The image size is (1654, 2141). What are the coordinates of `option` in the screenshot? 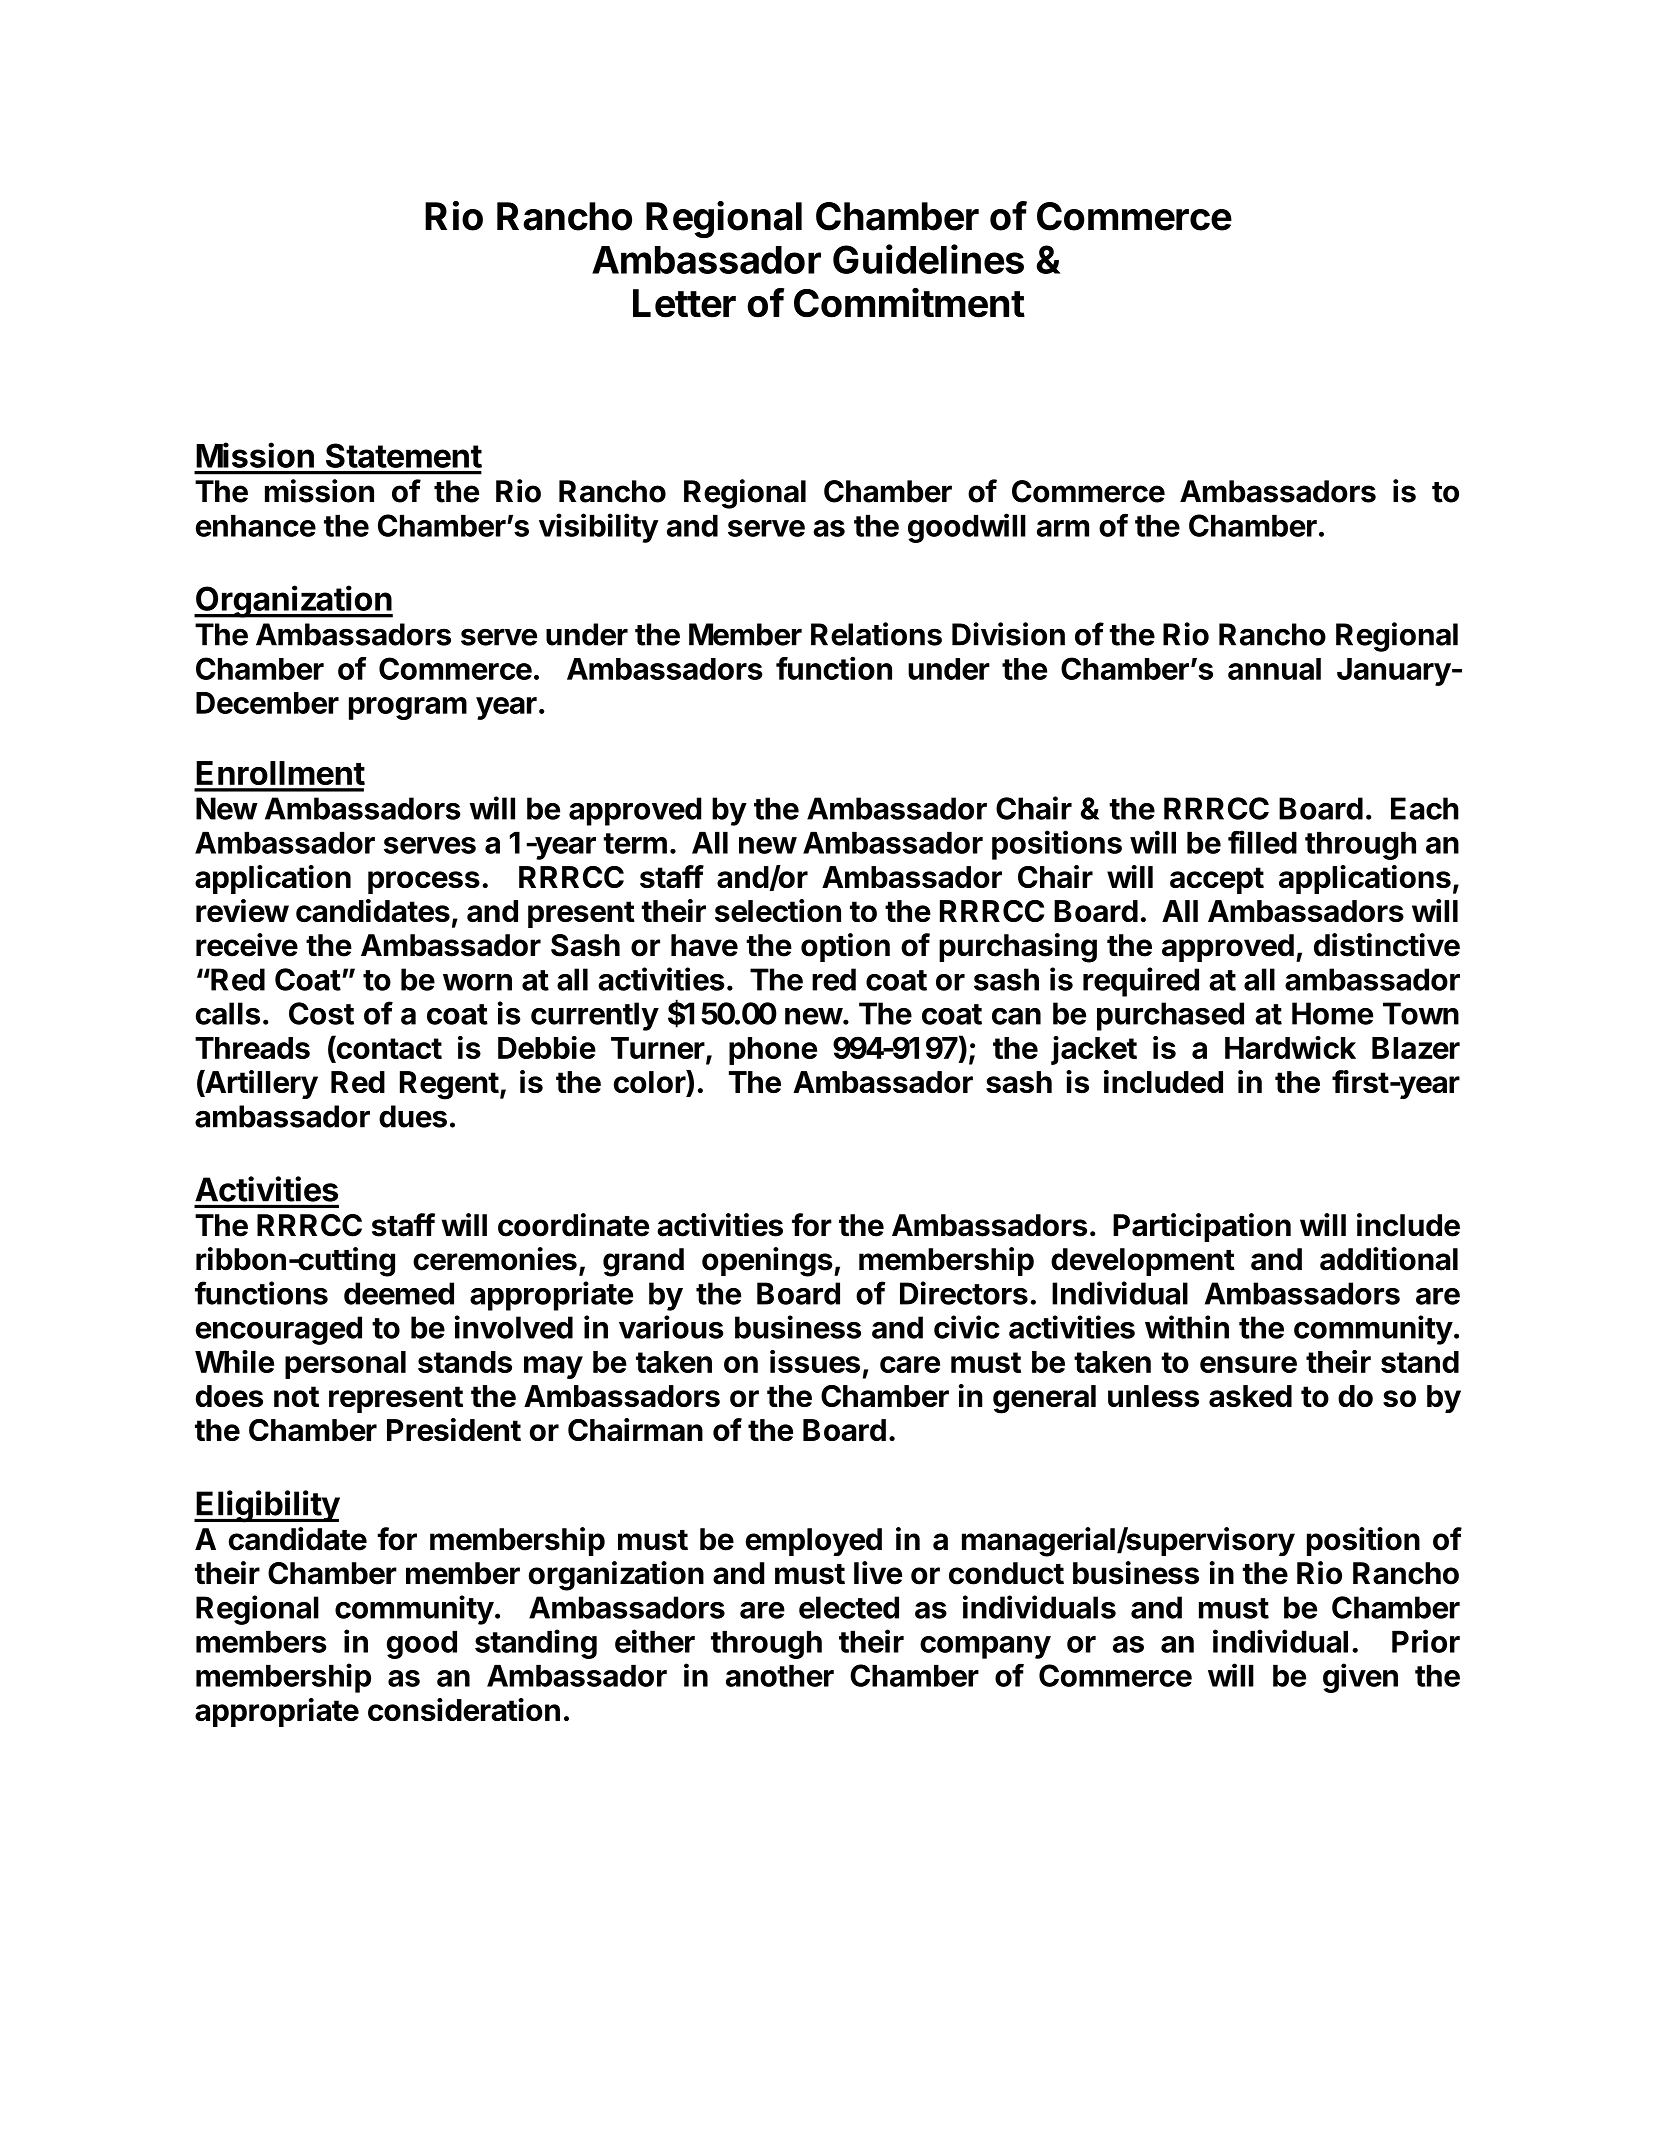 It's located at (845, 947).
